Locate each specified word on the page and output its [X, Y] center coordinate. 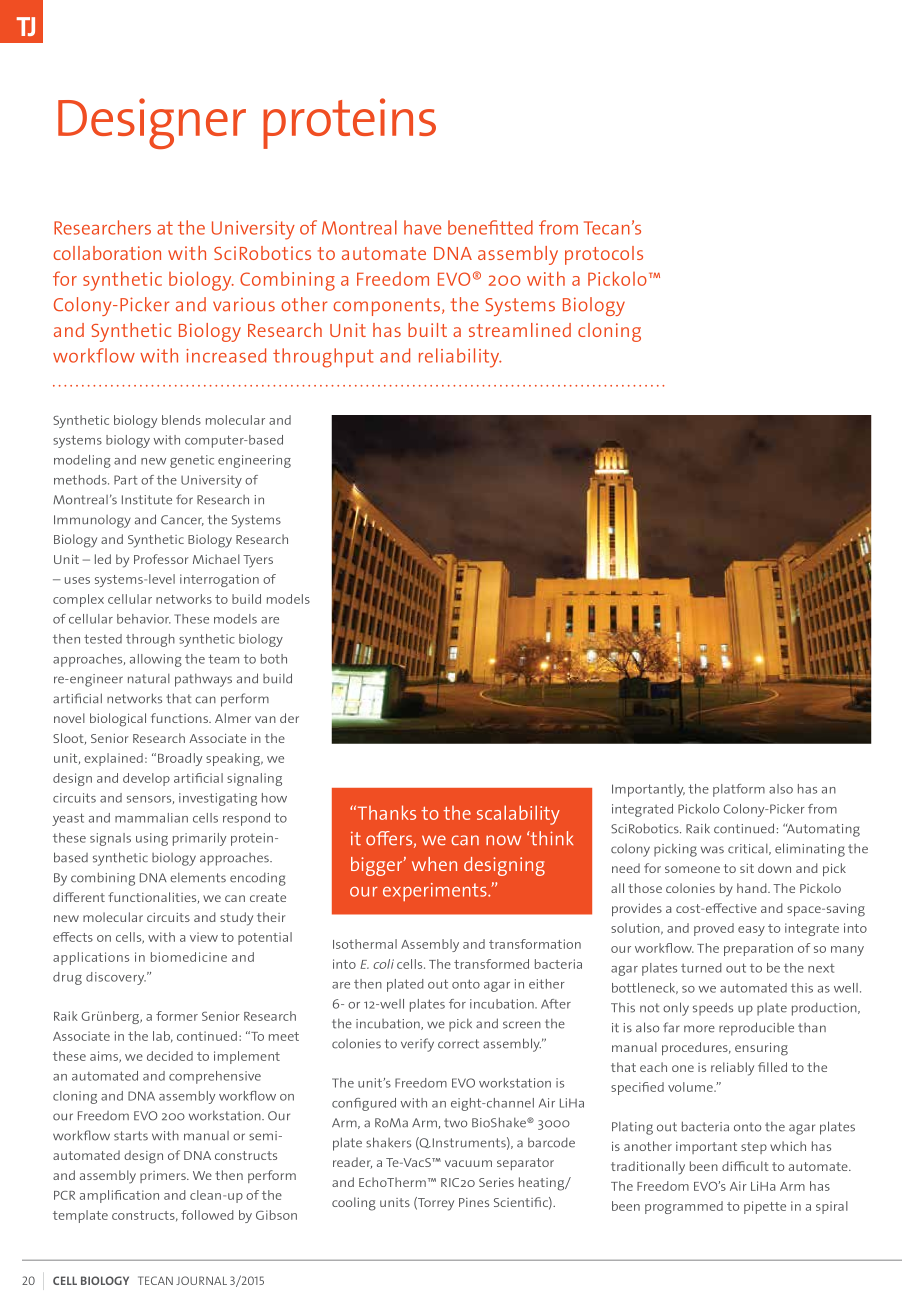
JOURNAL [201, 1280]
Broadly [180, 759]
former [177, 1016]
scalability [518, 815]
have [422, 227]
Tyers [258, 561]
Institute [147, 500]
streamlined [520, 330]
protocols [604, 255]
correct [458, 1044]
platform [739, 790]
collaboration [107, 253]
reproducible [756, 1029]
